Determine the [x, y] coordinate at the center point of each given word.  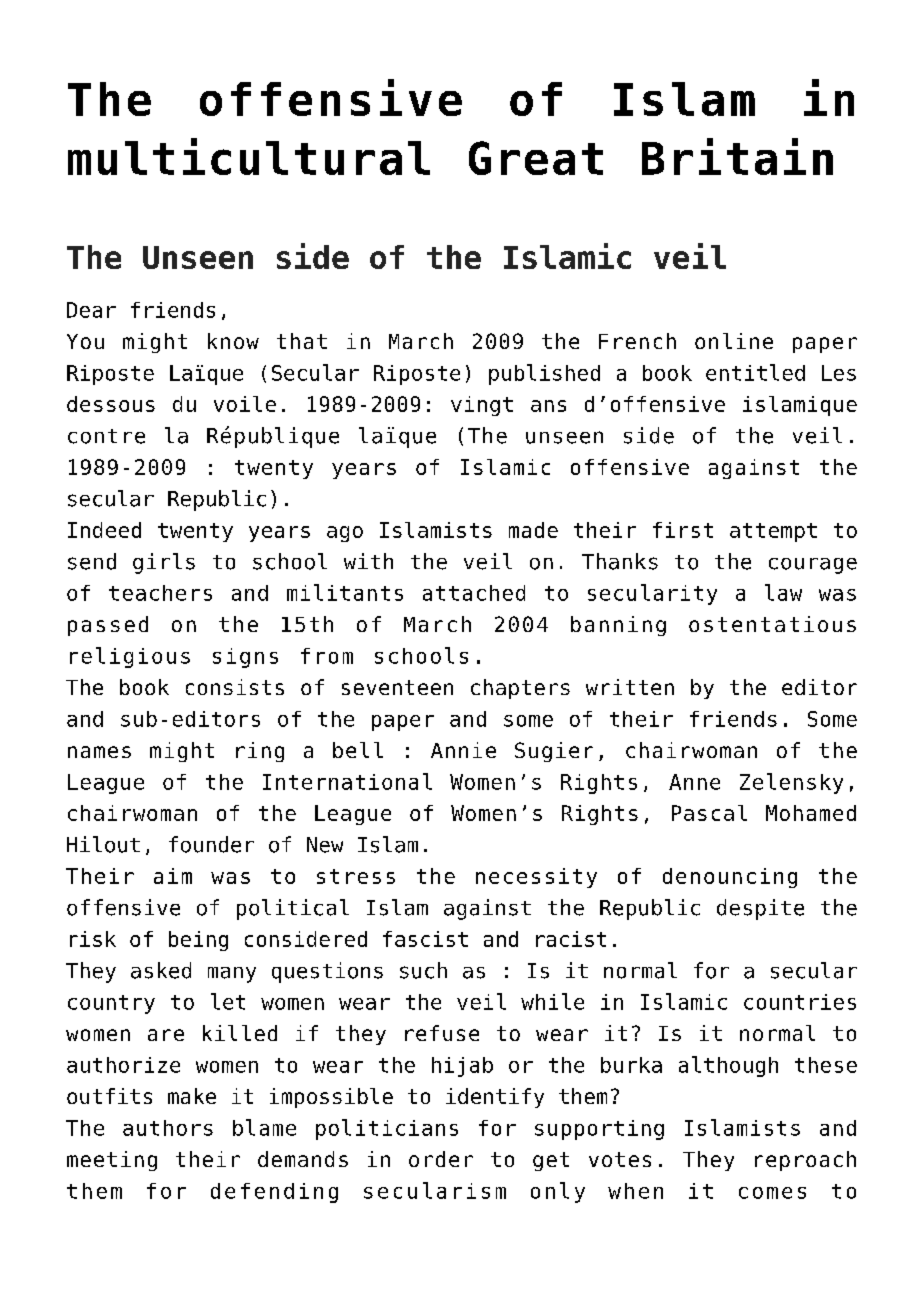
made [533, 530]
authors [168, 1128]
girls [164, 563]
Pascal [709, 813]
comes [772, 1193]
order [441, 1159]
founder [211, 844]
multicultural [249, 156]
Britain [737, 156]
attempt [773, 532]
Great [536, 158]
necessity [536, 878]
